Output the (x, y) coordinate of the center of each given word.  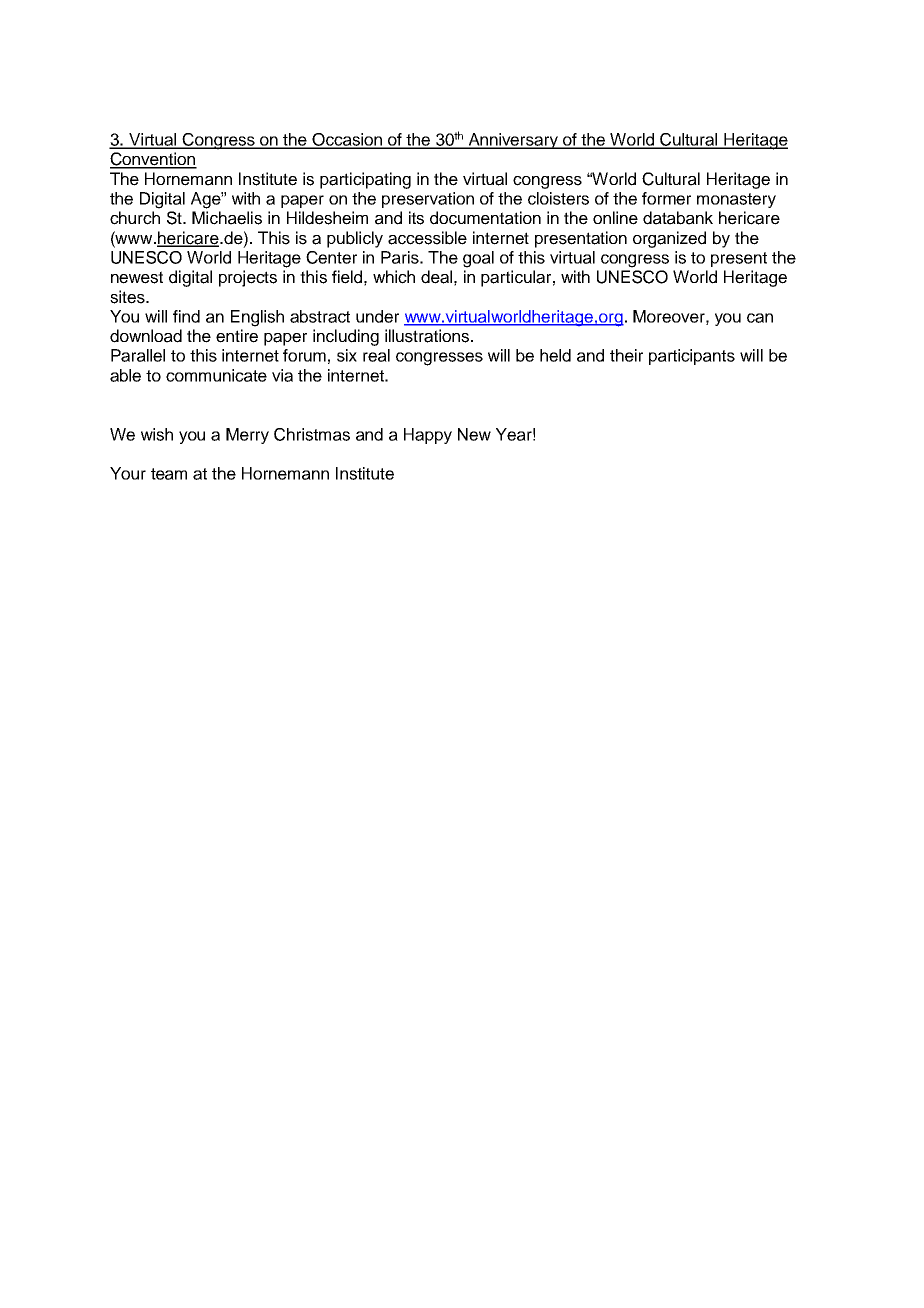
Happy (428, 436)
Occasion (347, 140)
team (169, 474)
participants (692, 357)
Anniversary (513, 141)
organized (669, 239)
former (666, 198)
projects (248, 278)
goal (478, 259)
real (376, 355)
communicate (216, 375)
